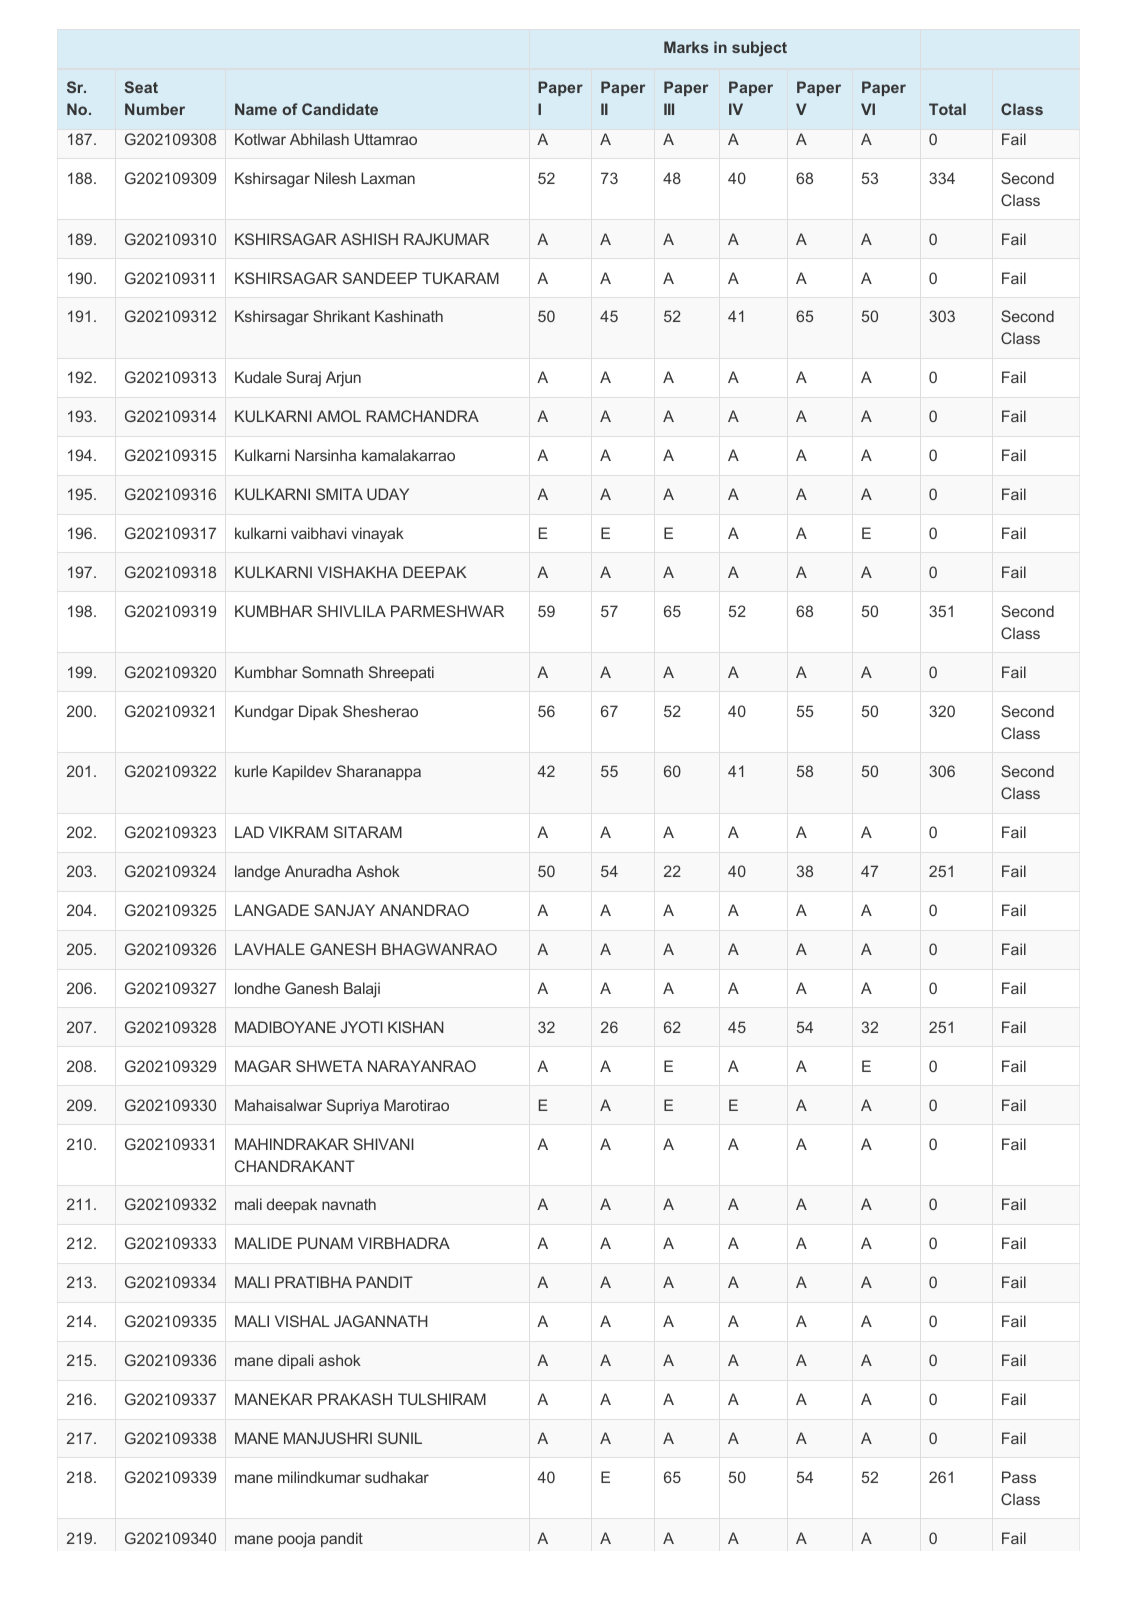 This screenshot has height=1608, width=1137. What do you see at coordinates (249, 832) in the screenshot?
I see `LAD` at bounding box center [249, 832].
